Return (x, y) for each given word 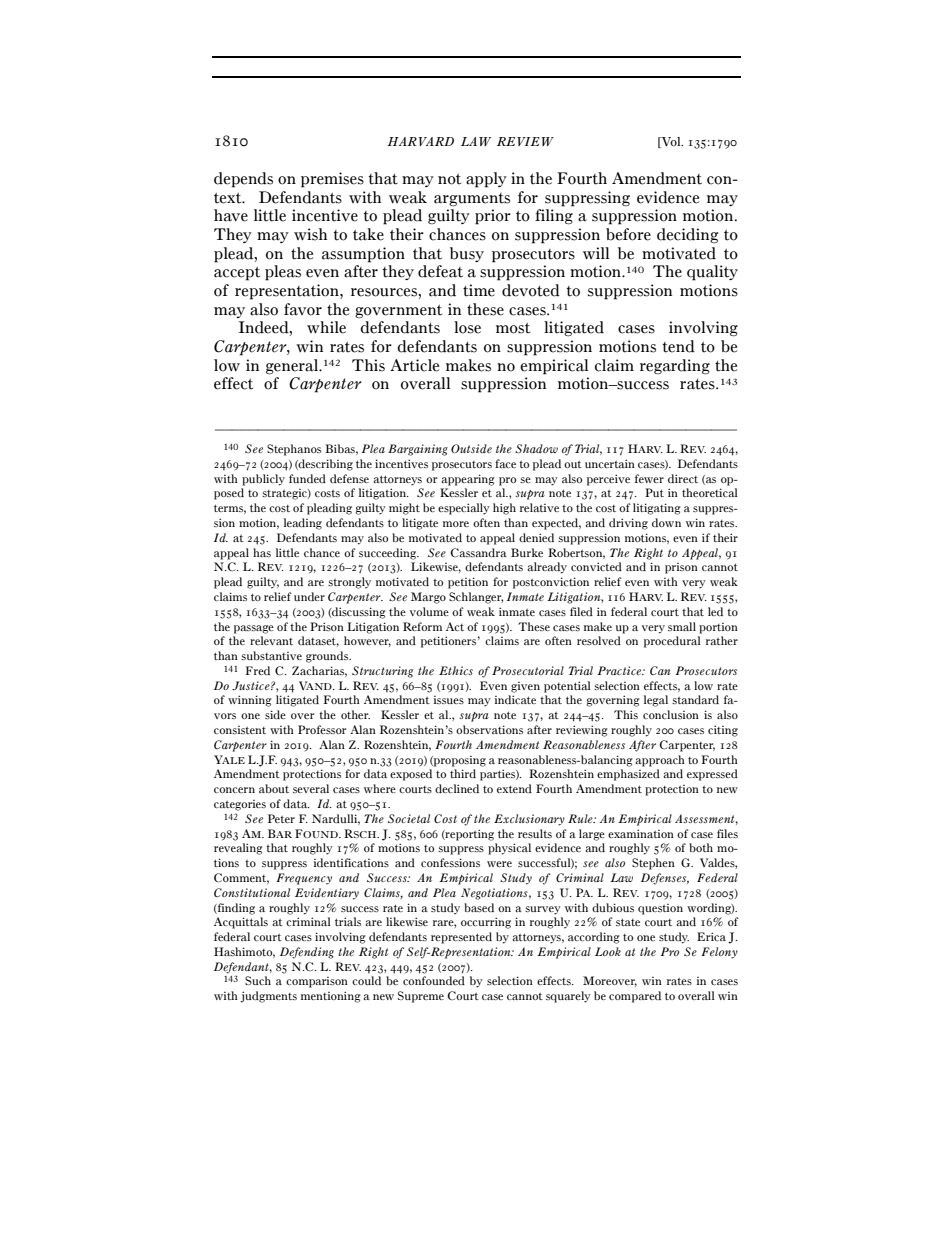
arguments (472, 200)
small (682, 626)
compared (635, 997)
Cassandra (478, 552)
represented (461, 938)
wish (310, 234)
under (309, 596)
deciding (688, 236)
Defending (307, 953)
